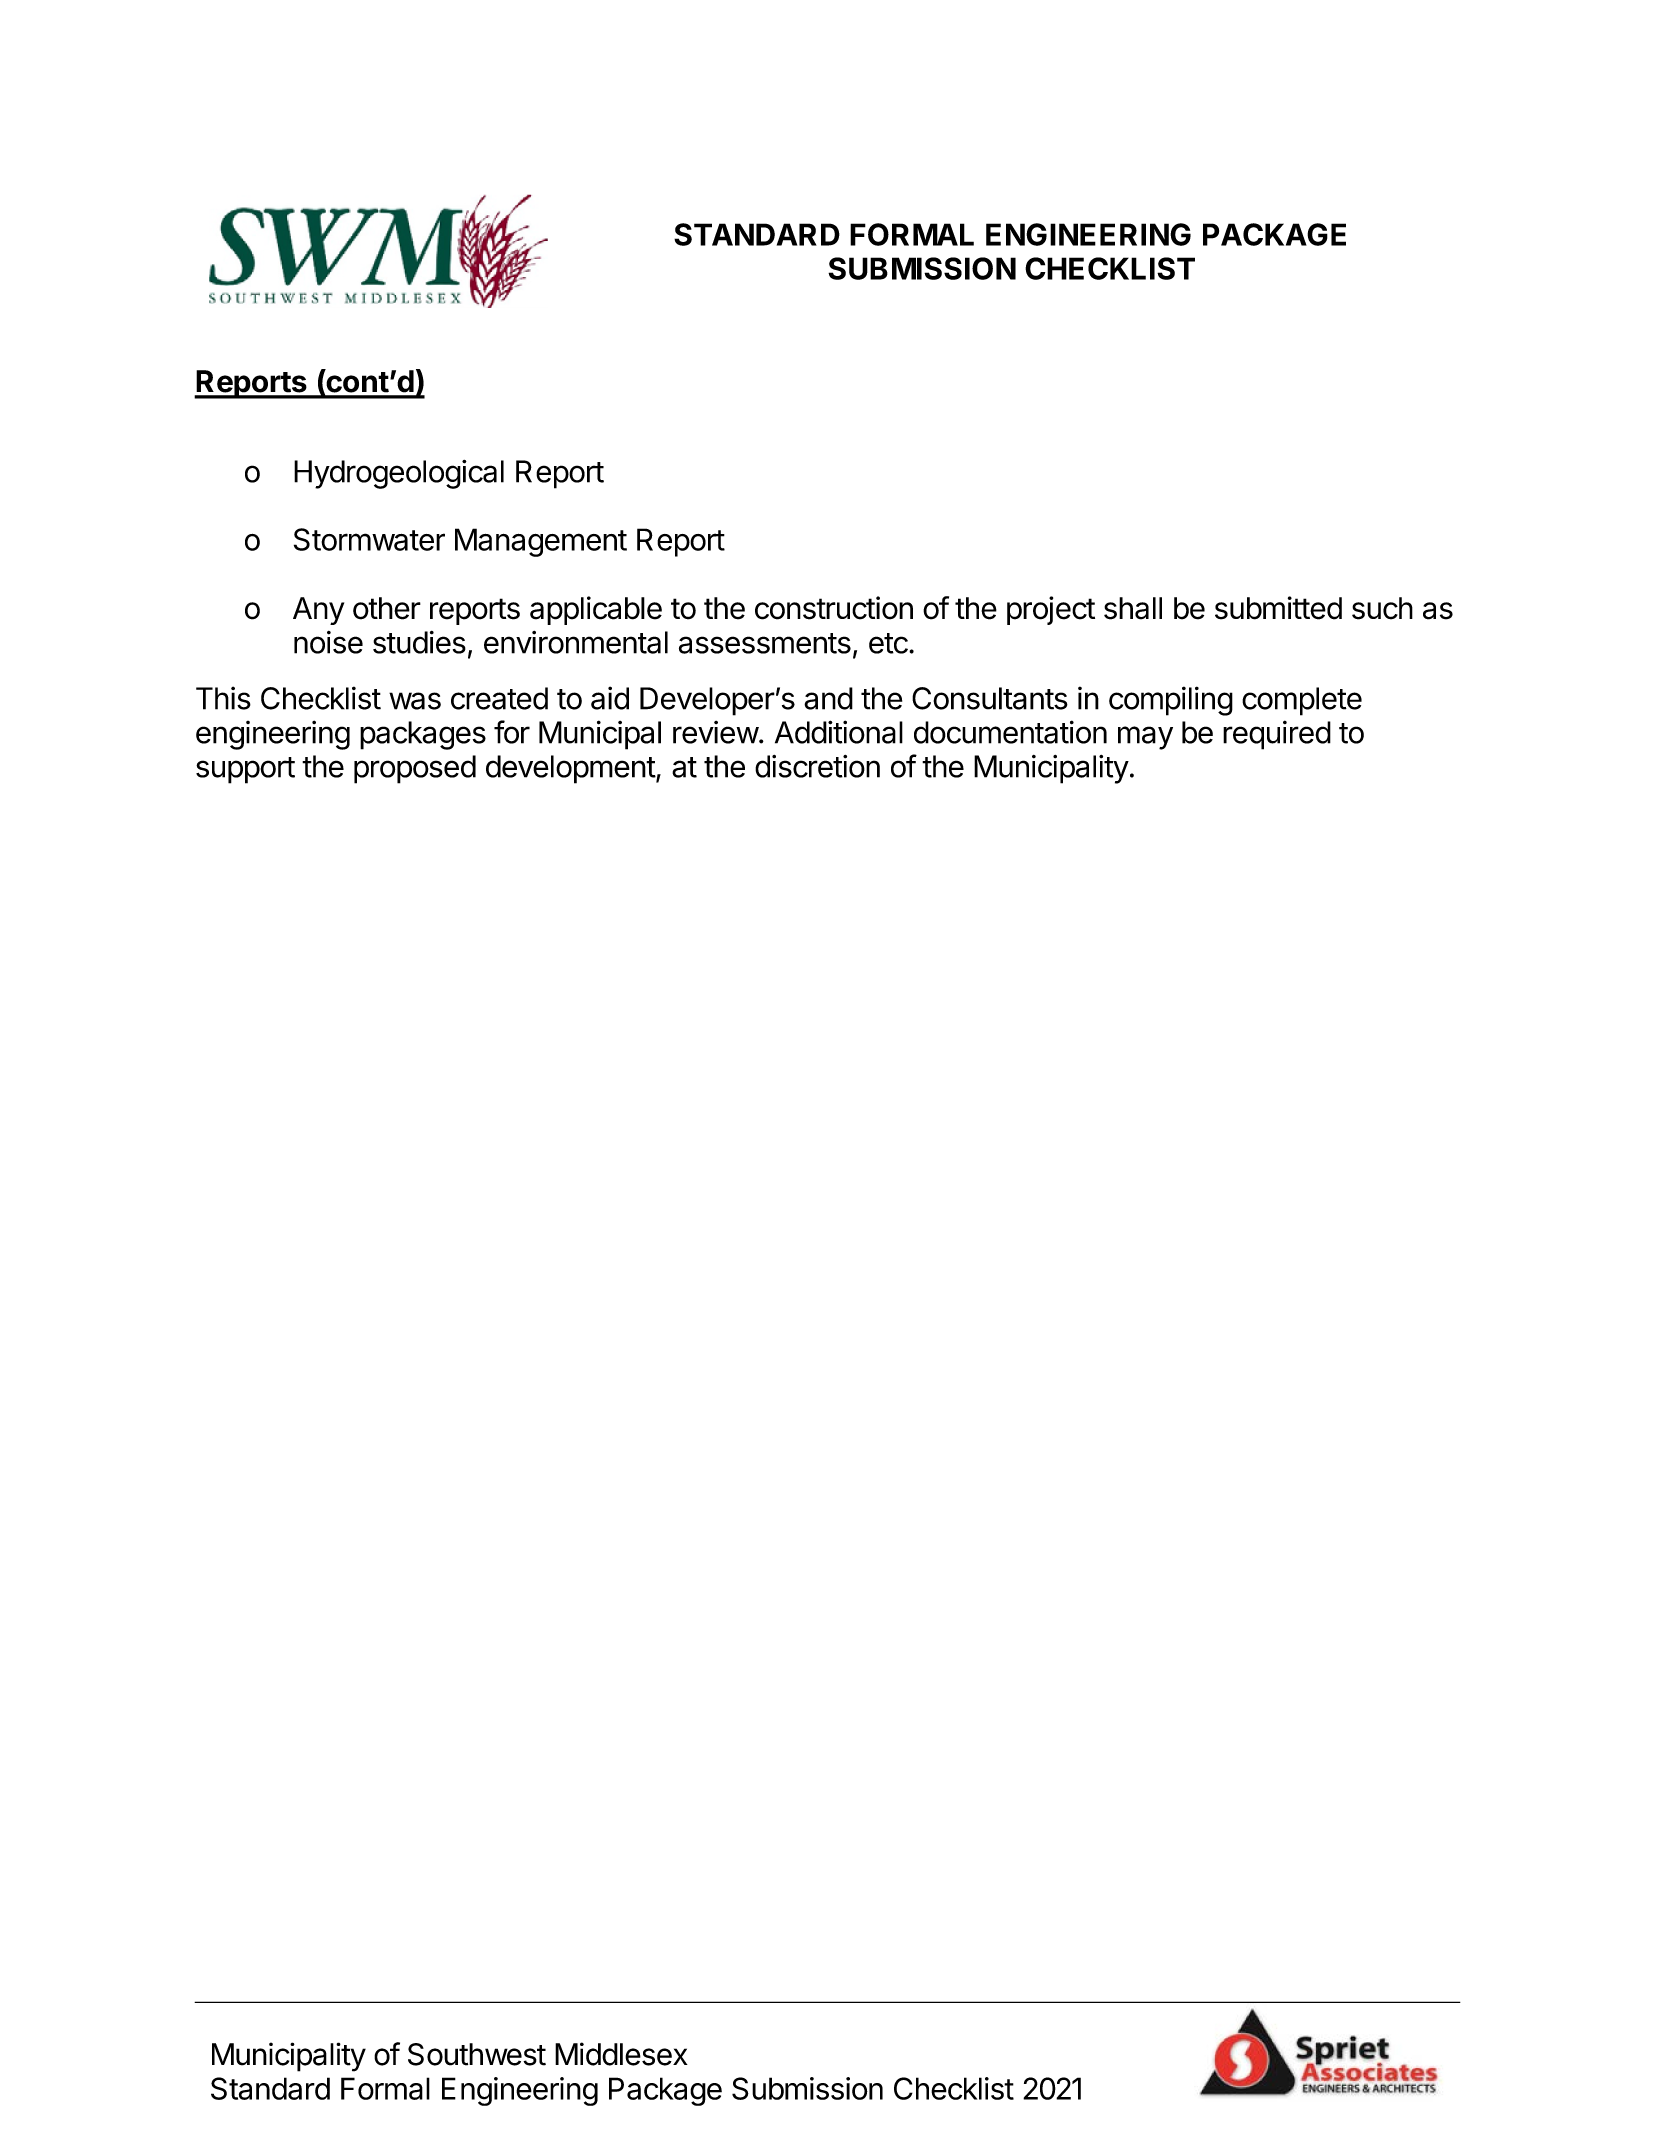  I want to click on development, so click(571, 769).
